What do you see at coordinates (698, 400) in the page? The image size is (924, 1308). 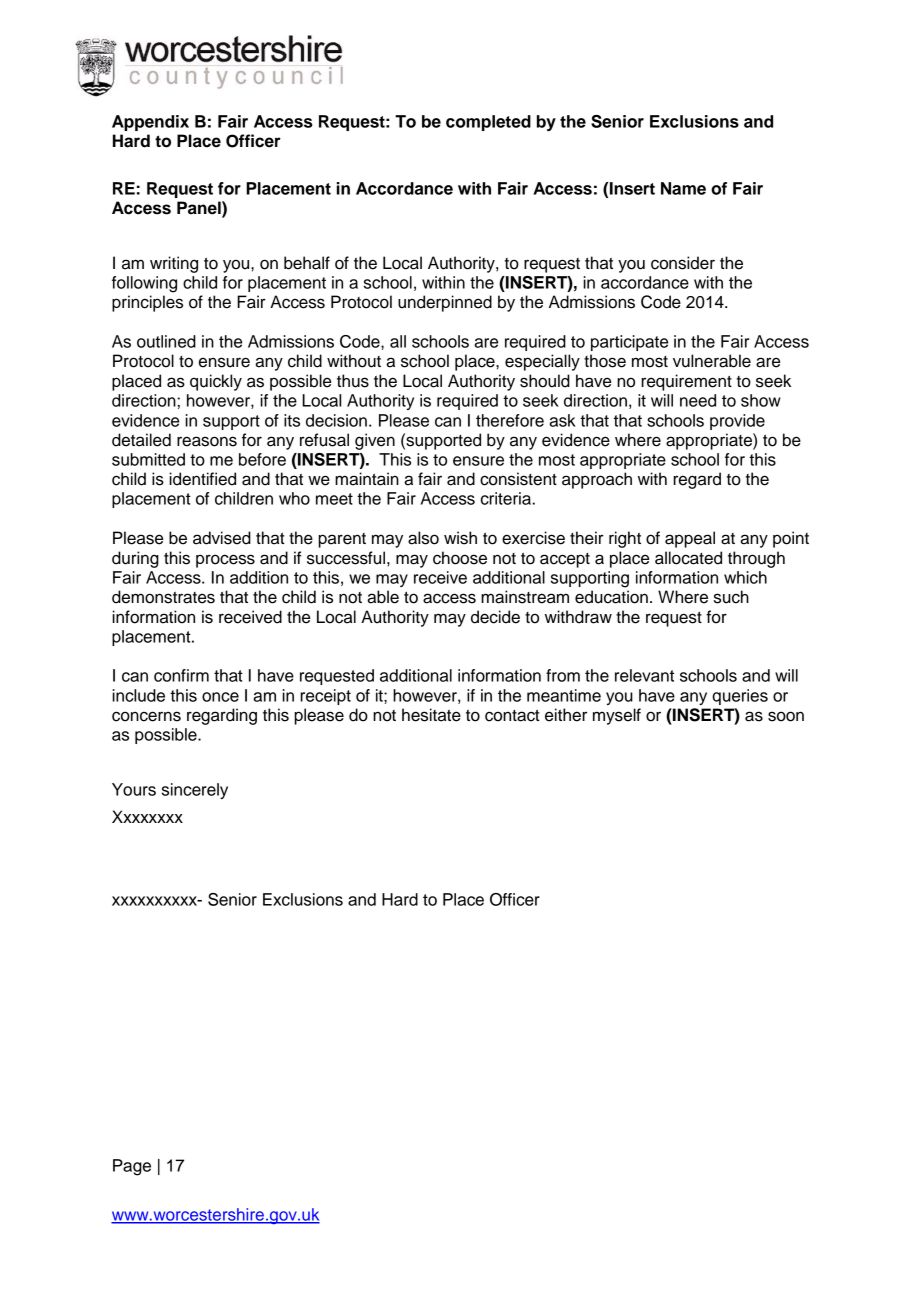 I see `need` at bounding box center [698, 400].
